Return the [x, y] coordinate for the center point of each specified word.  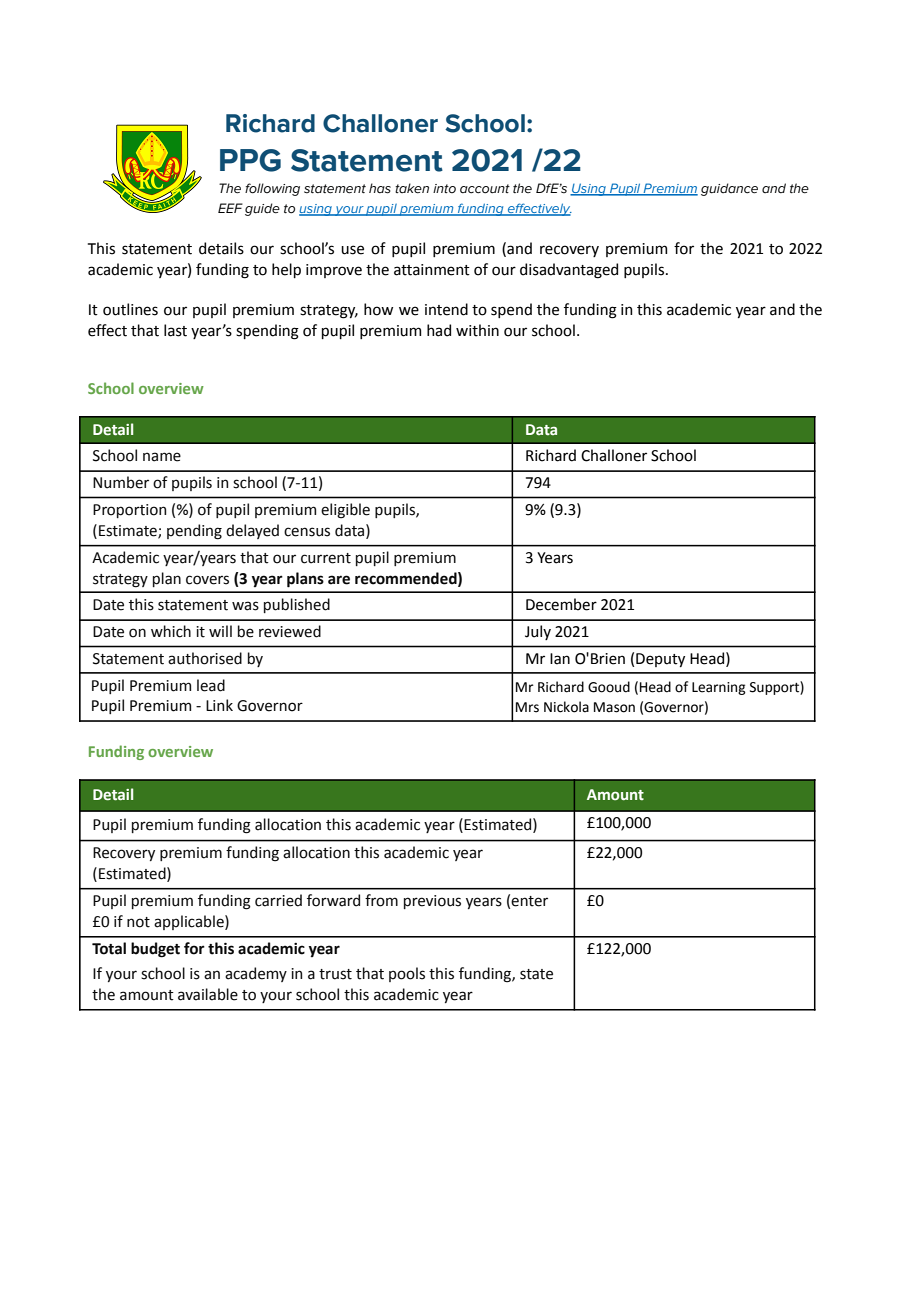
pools [407, 974]
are [339, 580]
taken [412, 188]
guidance [729, 189]
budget [155, 950]
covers [207, 580]
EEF [230, 208]
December [561, 604]
